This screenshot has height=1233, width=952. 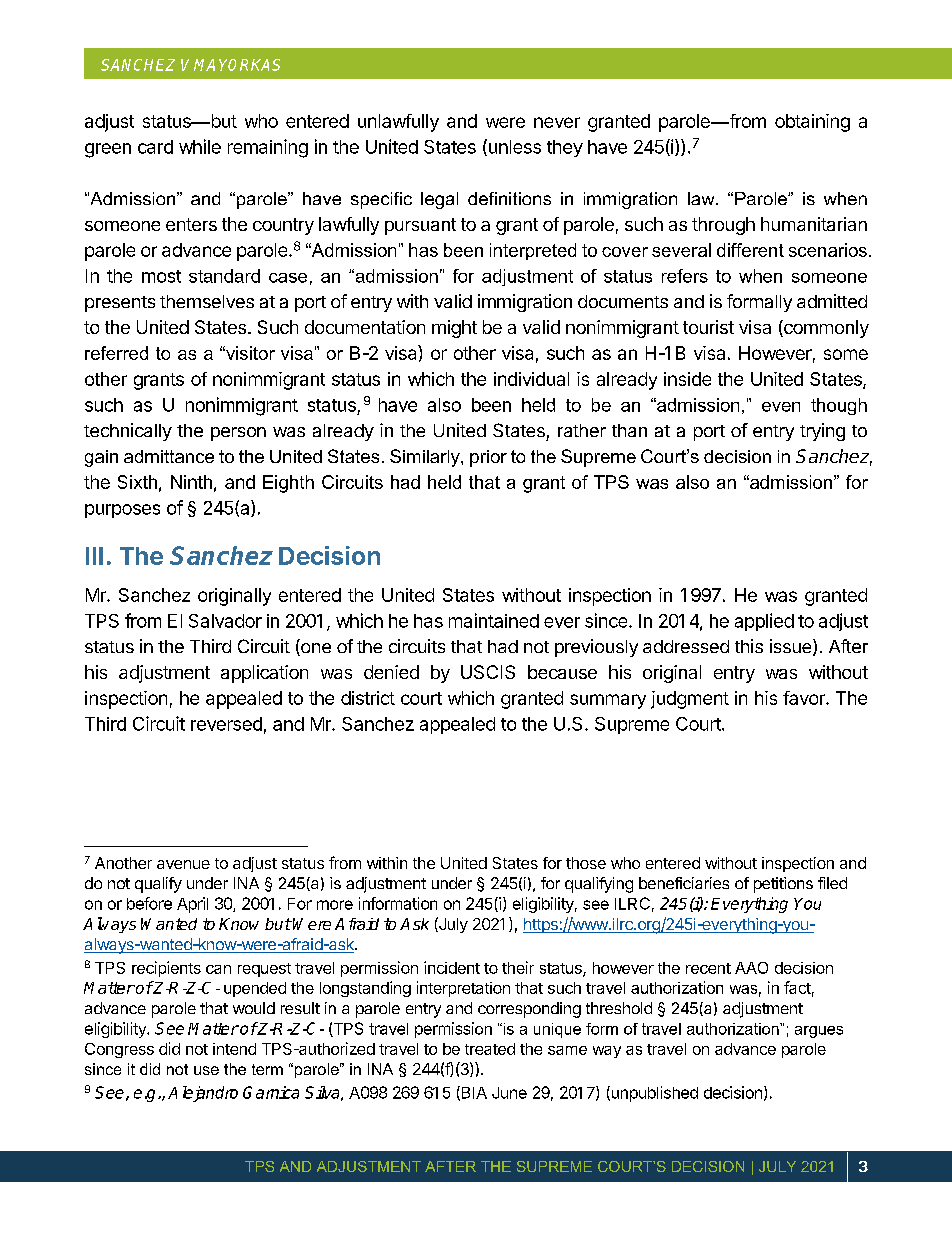 What do you see at coordinates (586, 863) in the screenshot?
I see `those` at bounding box center [586, 863].
